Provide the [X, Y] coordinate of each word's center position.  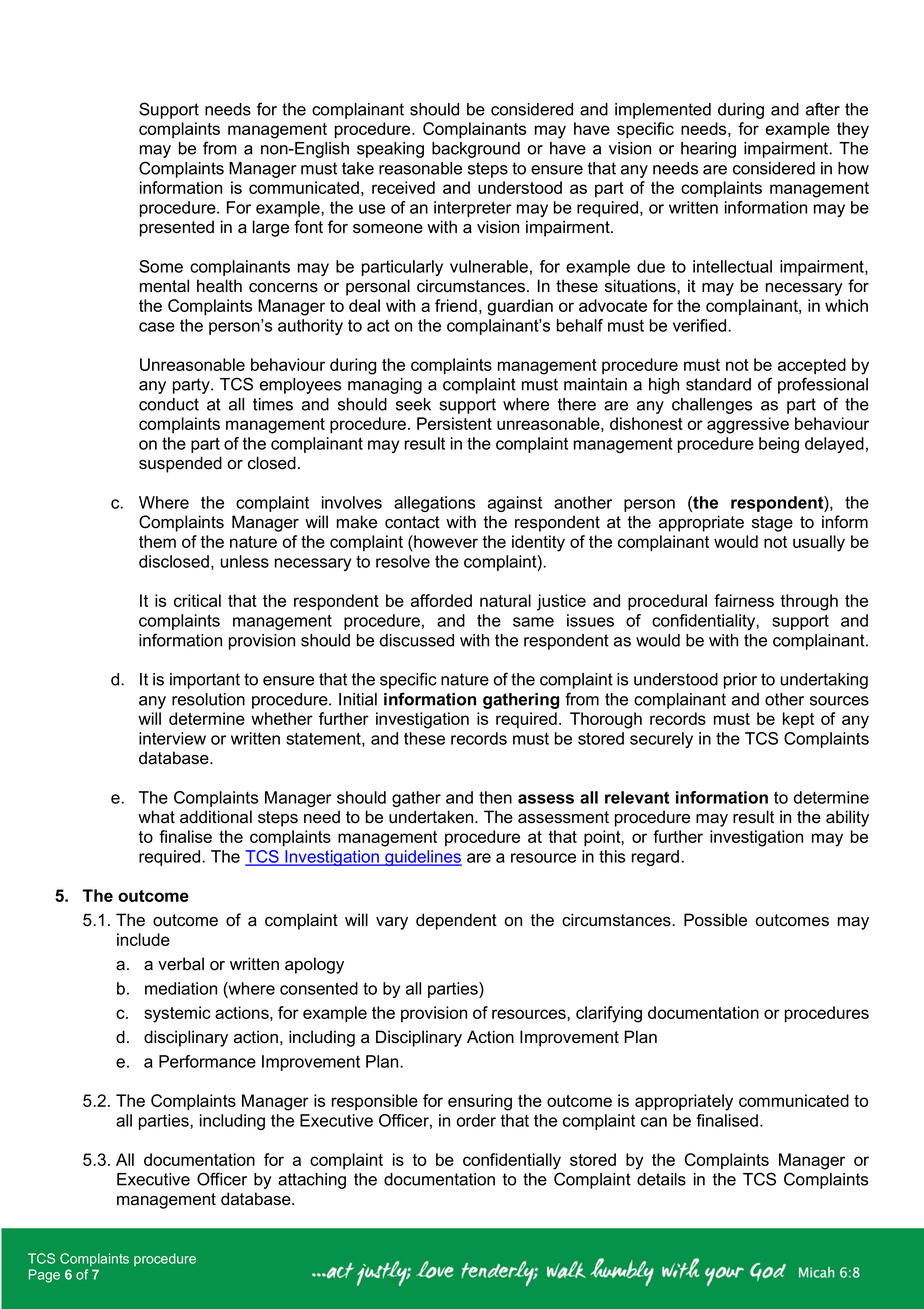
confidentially [512, 1161]
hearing [708, 150]
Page [44, 1276]
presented [177, 228]
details [661, 1179]
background [476, 150]
